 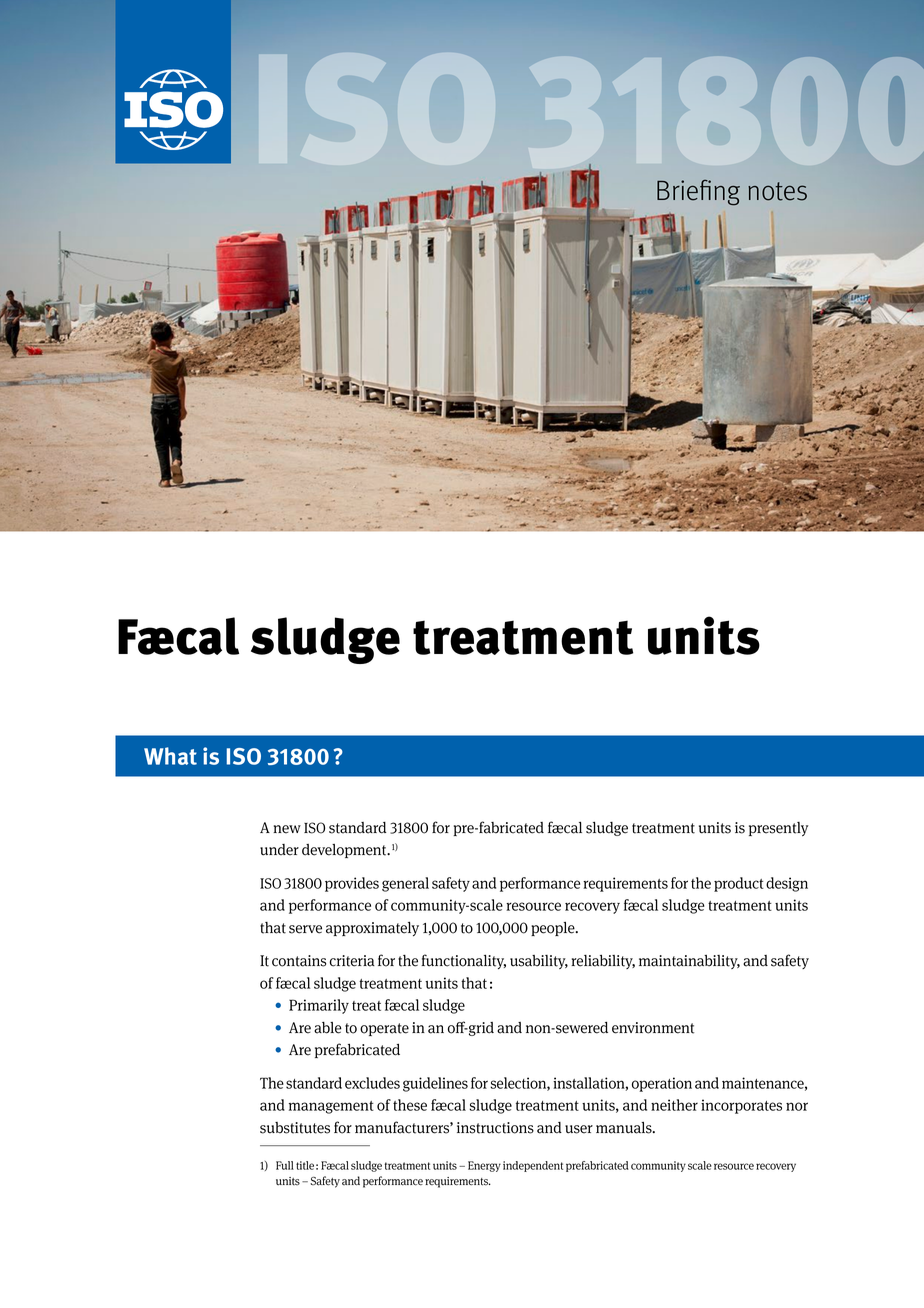 What do you see at coordinates (778, 829) in the page?
I see `presently` at bounding box center [778, 829].
